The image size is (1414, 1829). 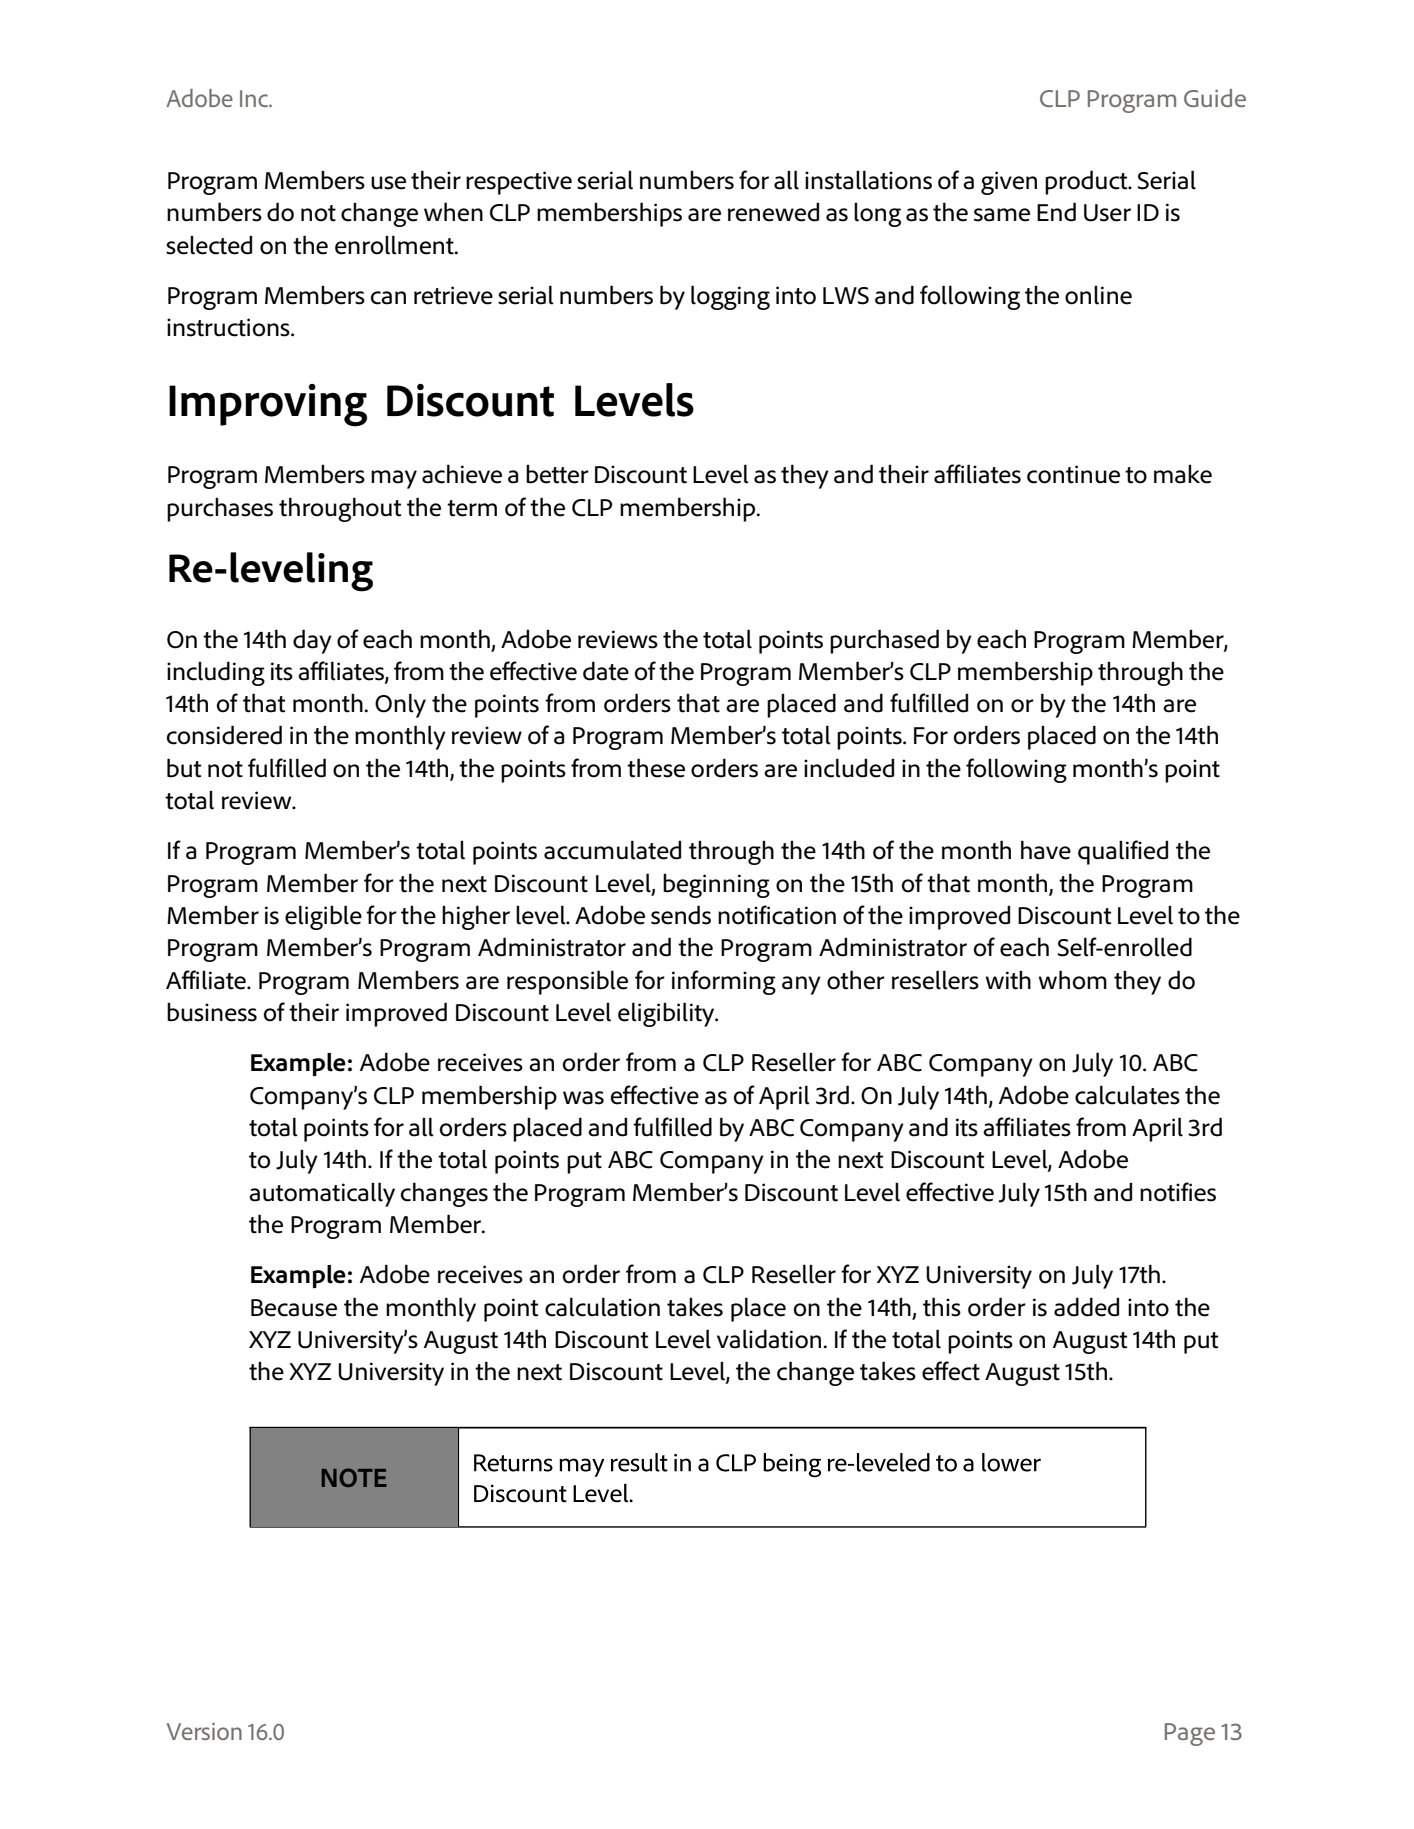 I want to click on Version, so click(x=204, y=1731).
